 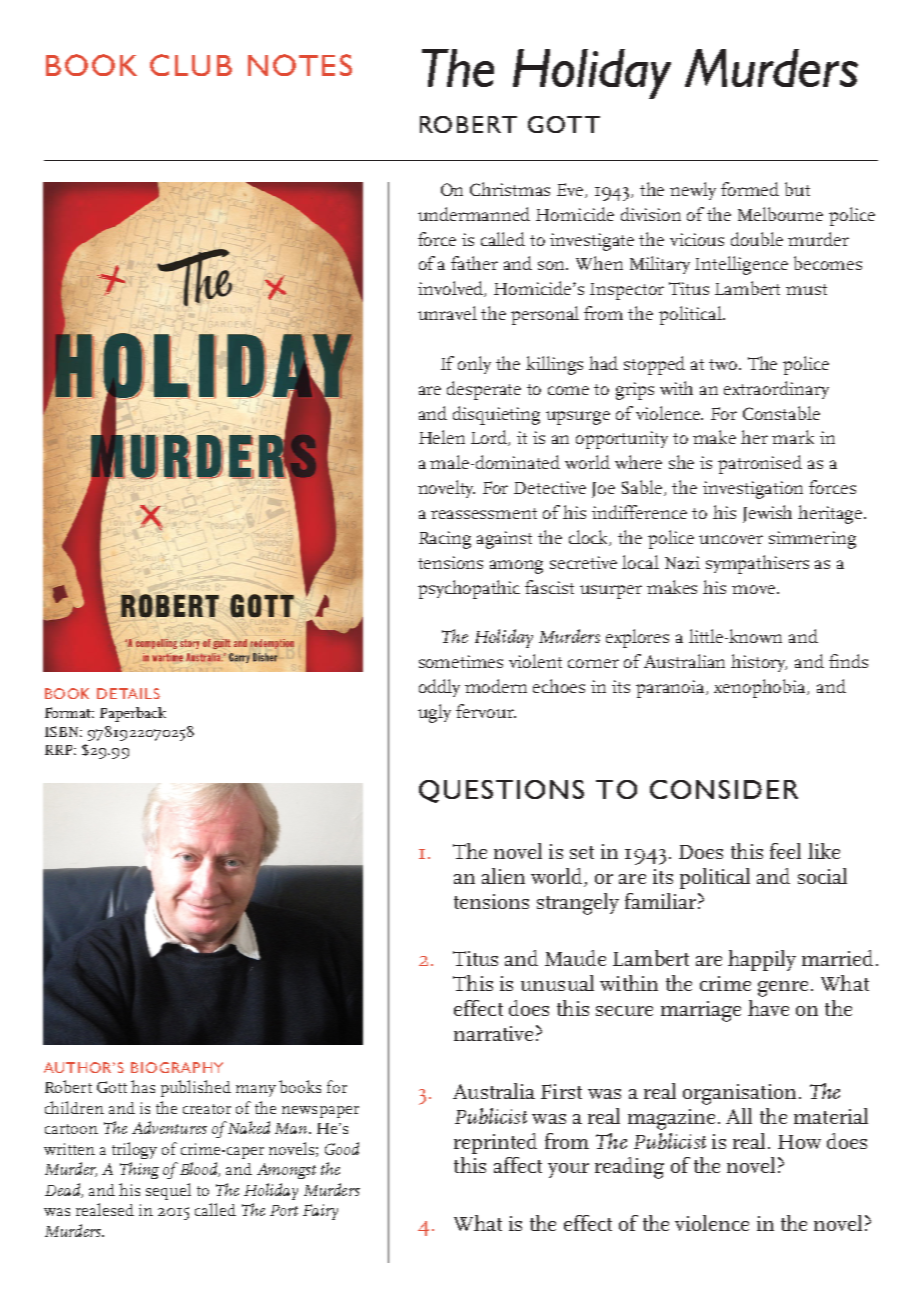 What do you see at coordinates (442, 437) in the screenshot?
I see `Helen` at bounding box center [442, 437].
